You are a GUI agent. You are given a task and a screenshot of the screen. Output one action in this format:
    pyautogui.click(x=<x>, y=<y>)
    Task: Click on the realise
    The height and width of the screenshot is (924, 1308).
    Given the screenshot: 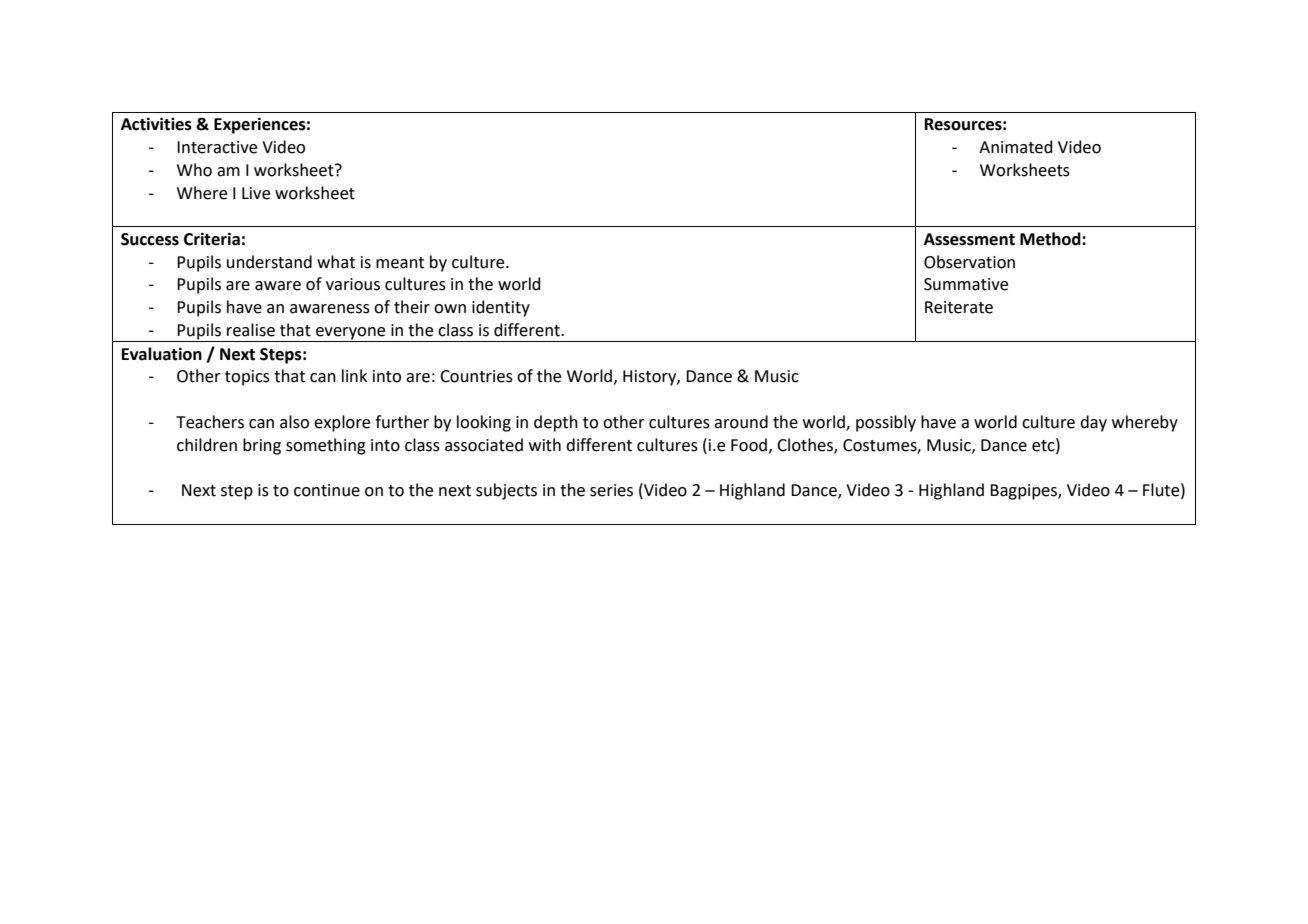 What is the action you would take?
    pyautogui.click(x=251, y=330)
